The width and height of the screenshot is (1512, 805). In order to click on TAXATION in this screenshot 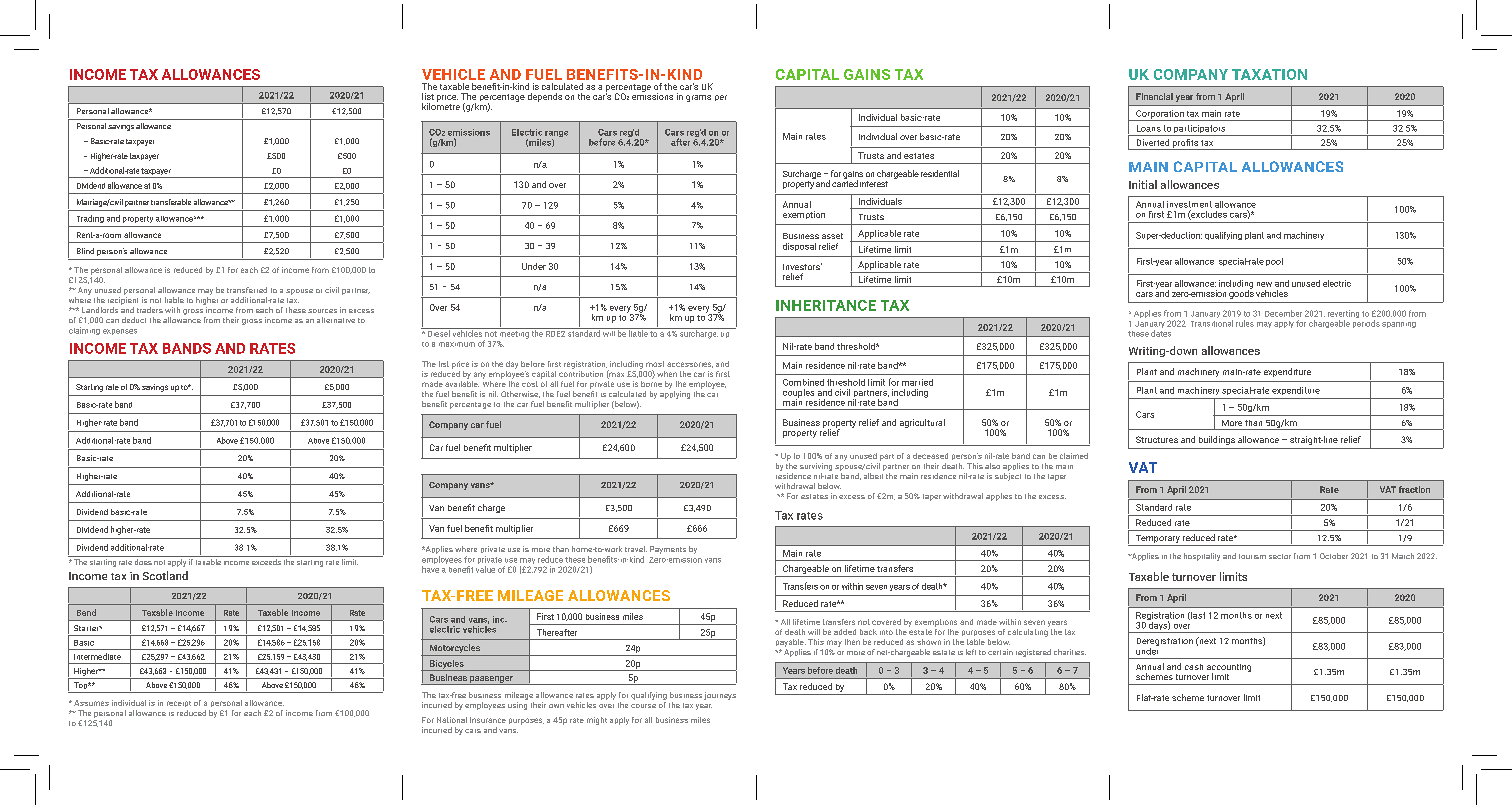, I will do `click(1269, 74)`.
